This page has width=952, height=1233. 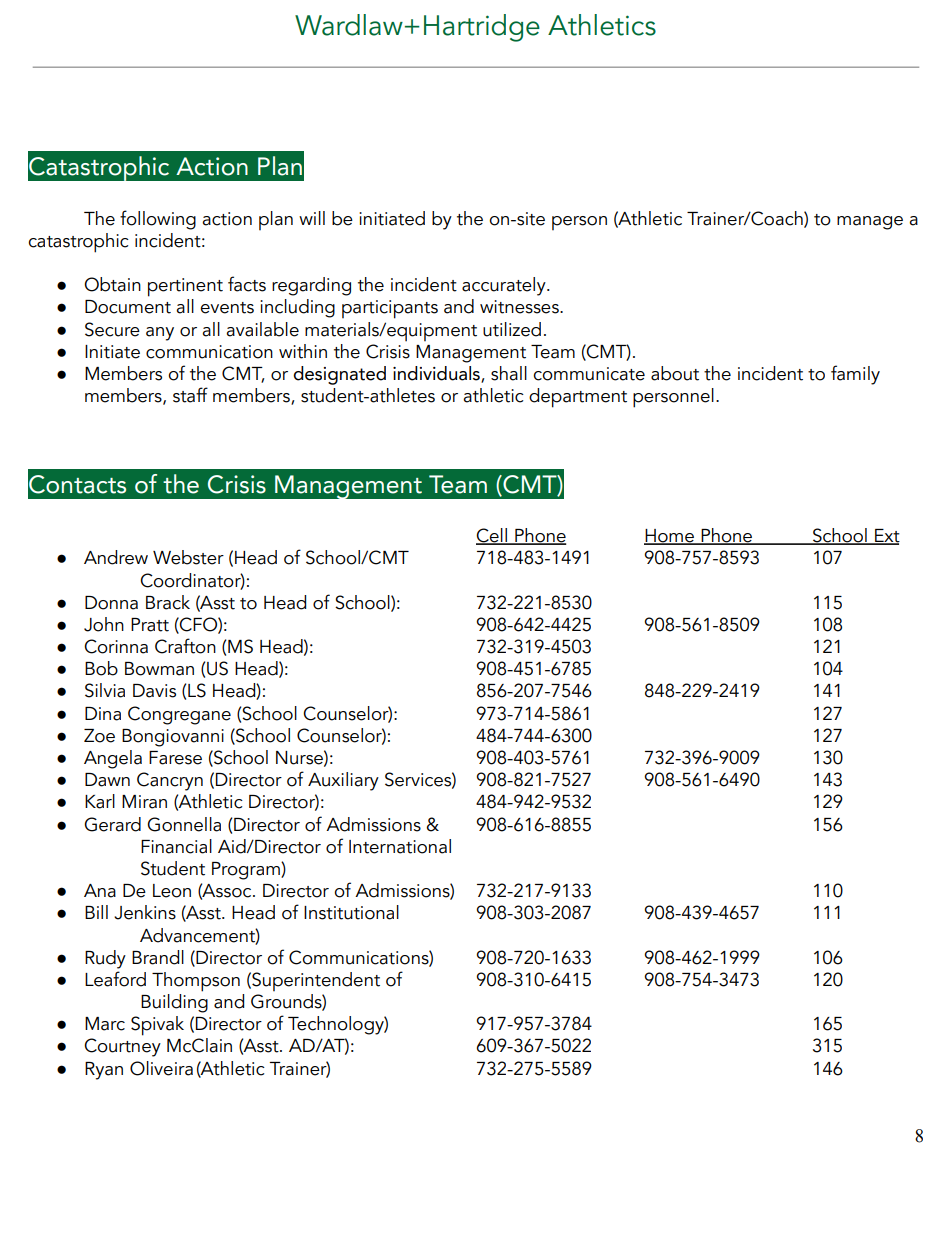 I want to click on Ext, so click(x=886, y=537).
